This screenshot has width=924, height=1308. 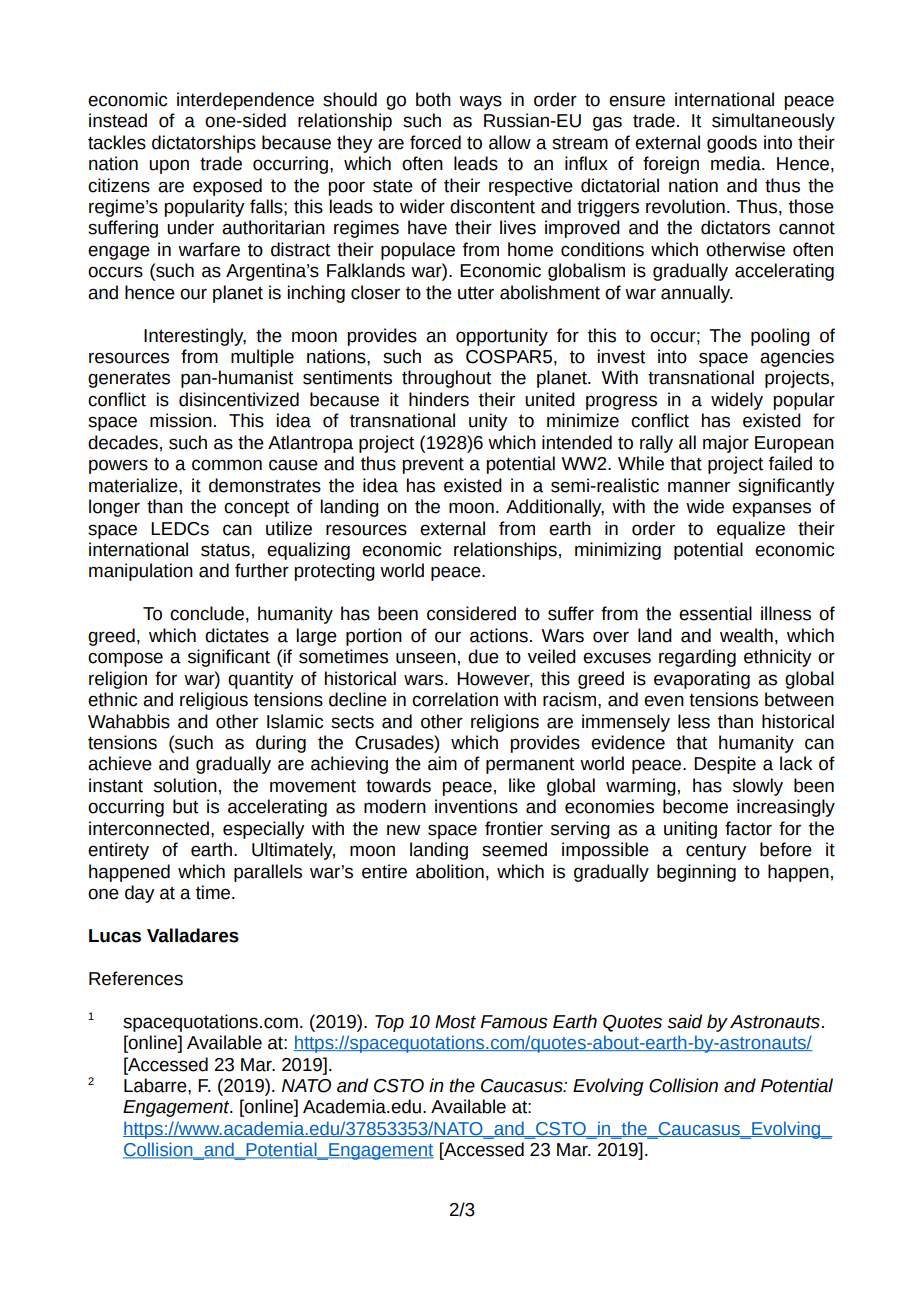 What do you see at coordinates (169, 166) in the screenshot?
I see `upon` at bounding box center [169, 166].
